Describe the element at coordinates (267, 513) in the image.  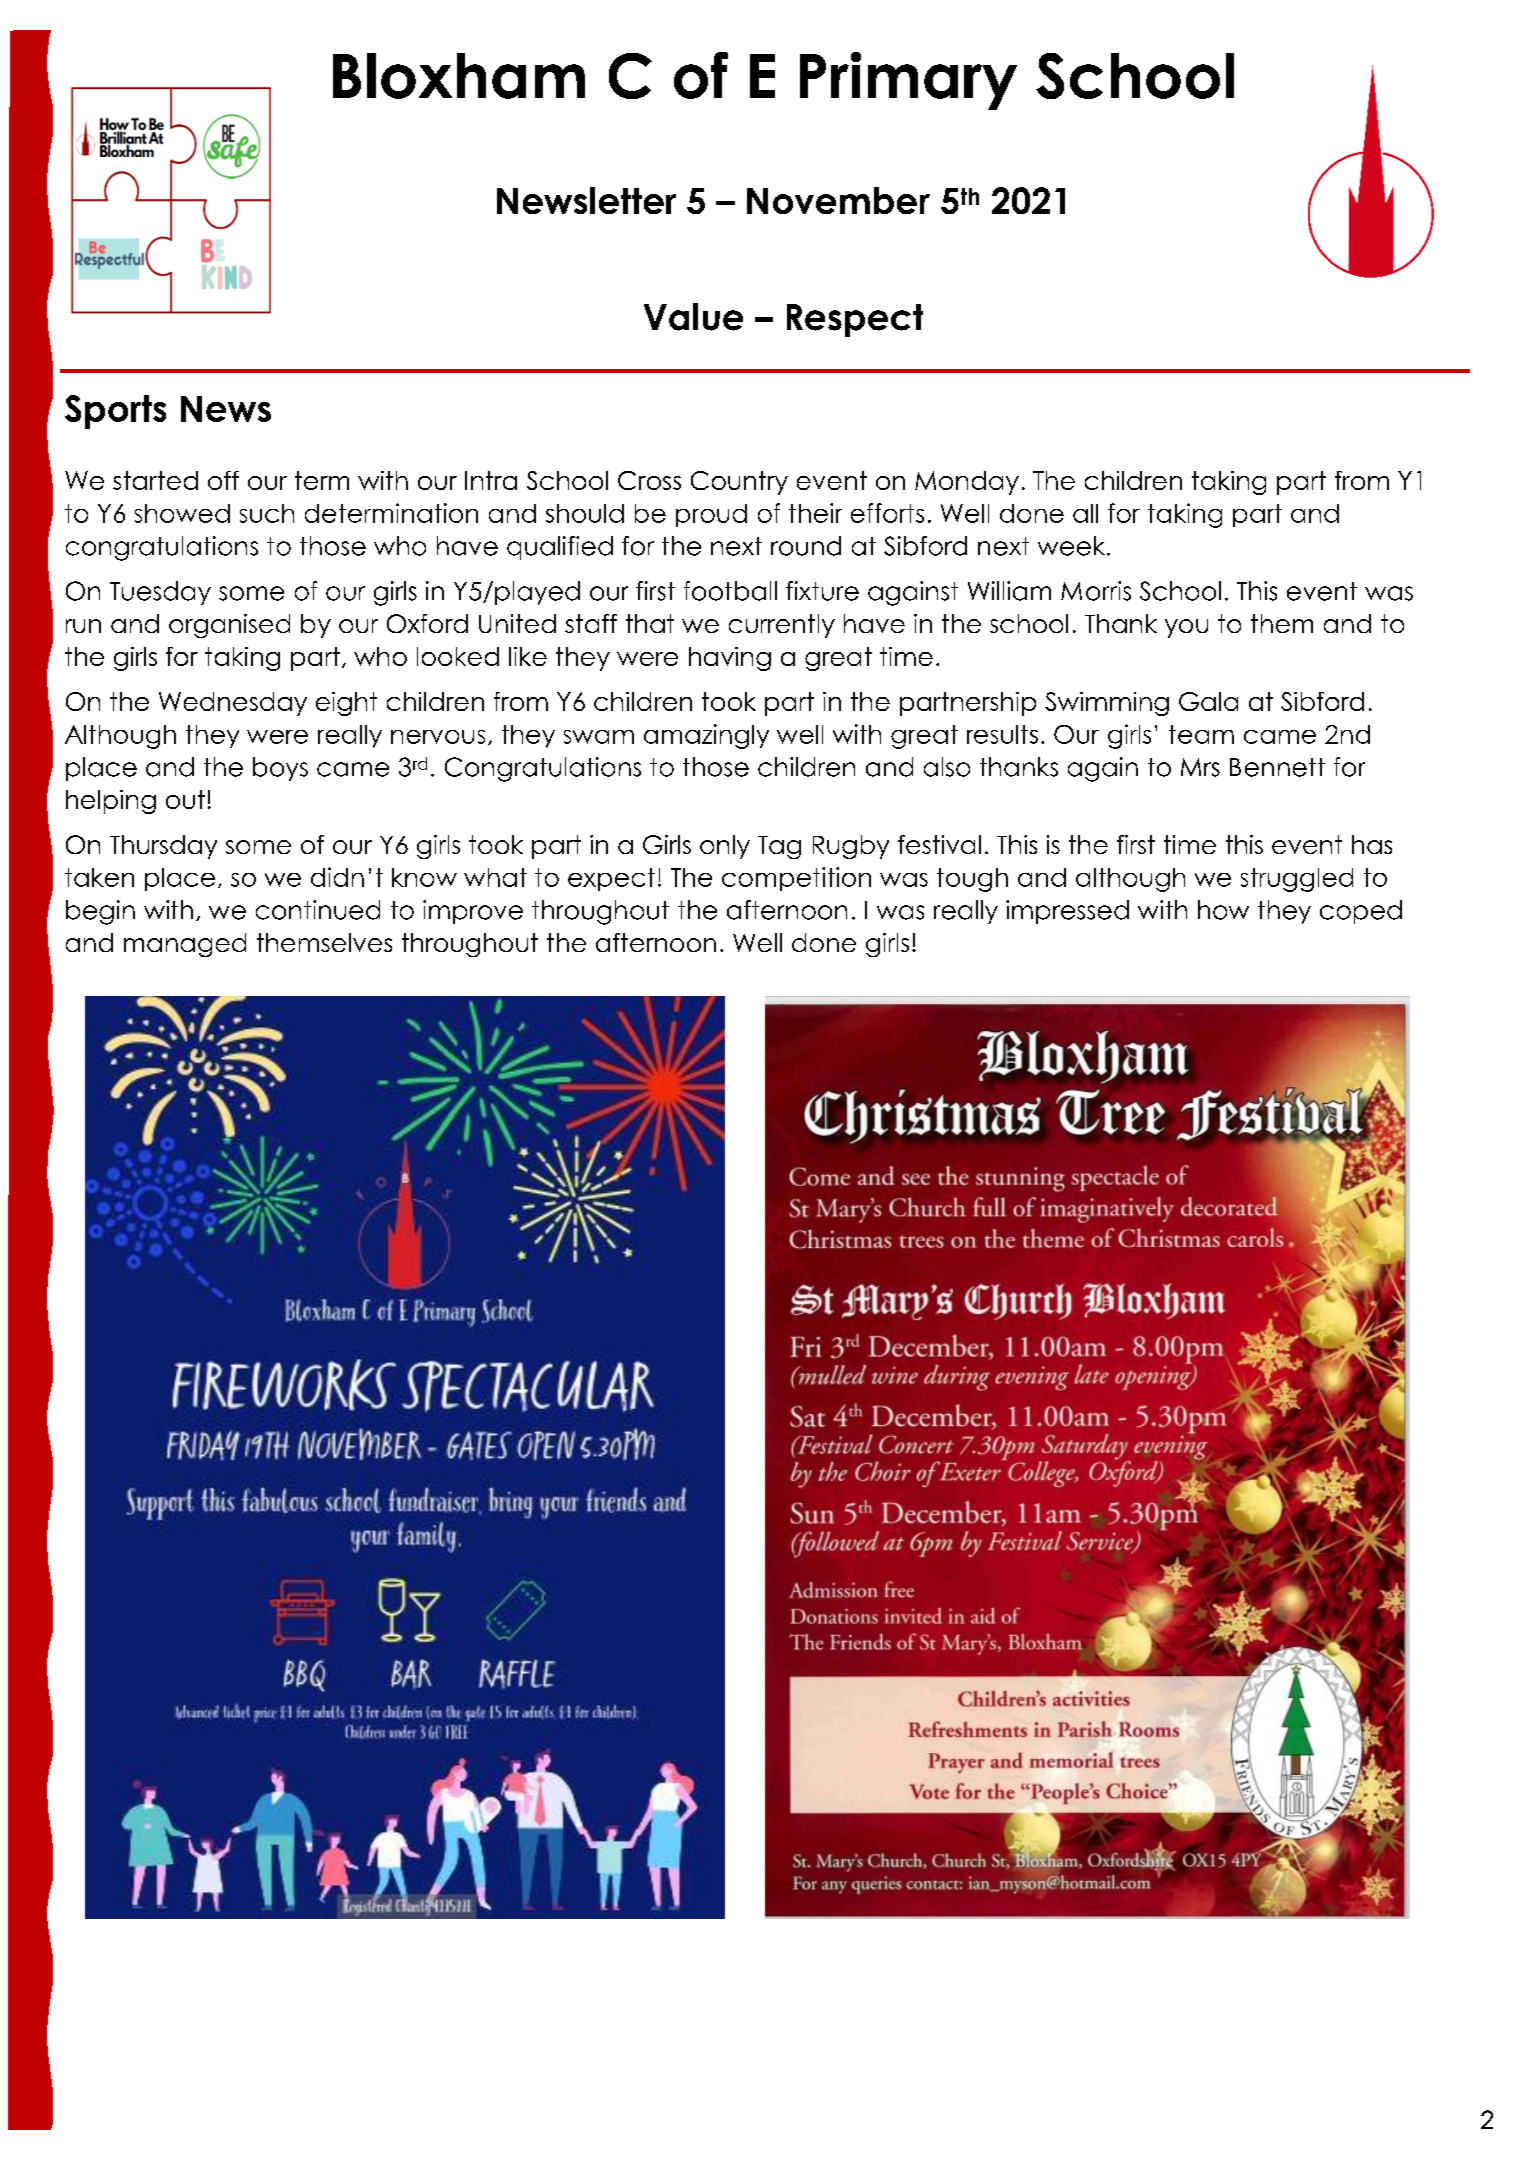
I see `such` at that location.
